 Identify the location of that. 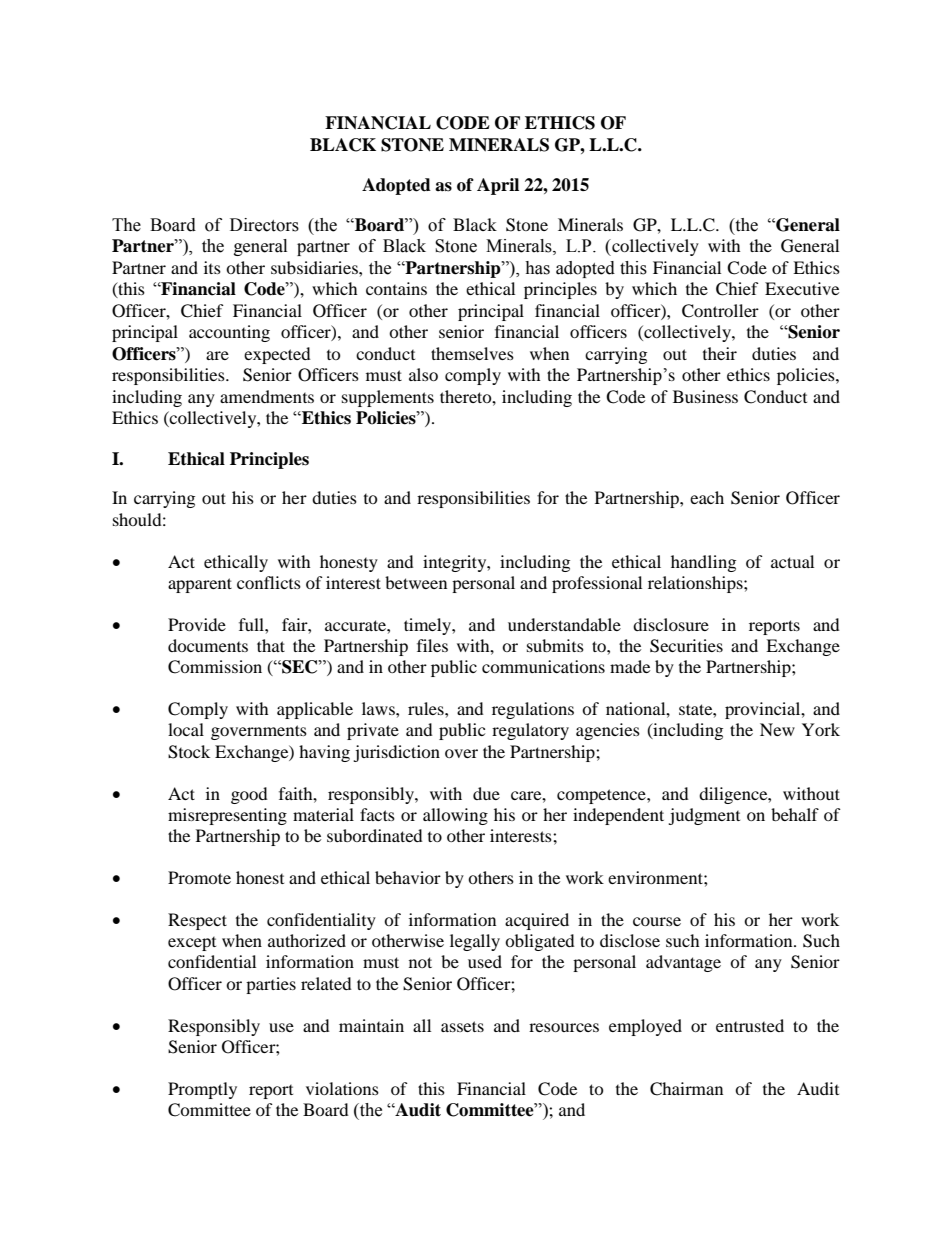
(271, 645).
